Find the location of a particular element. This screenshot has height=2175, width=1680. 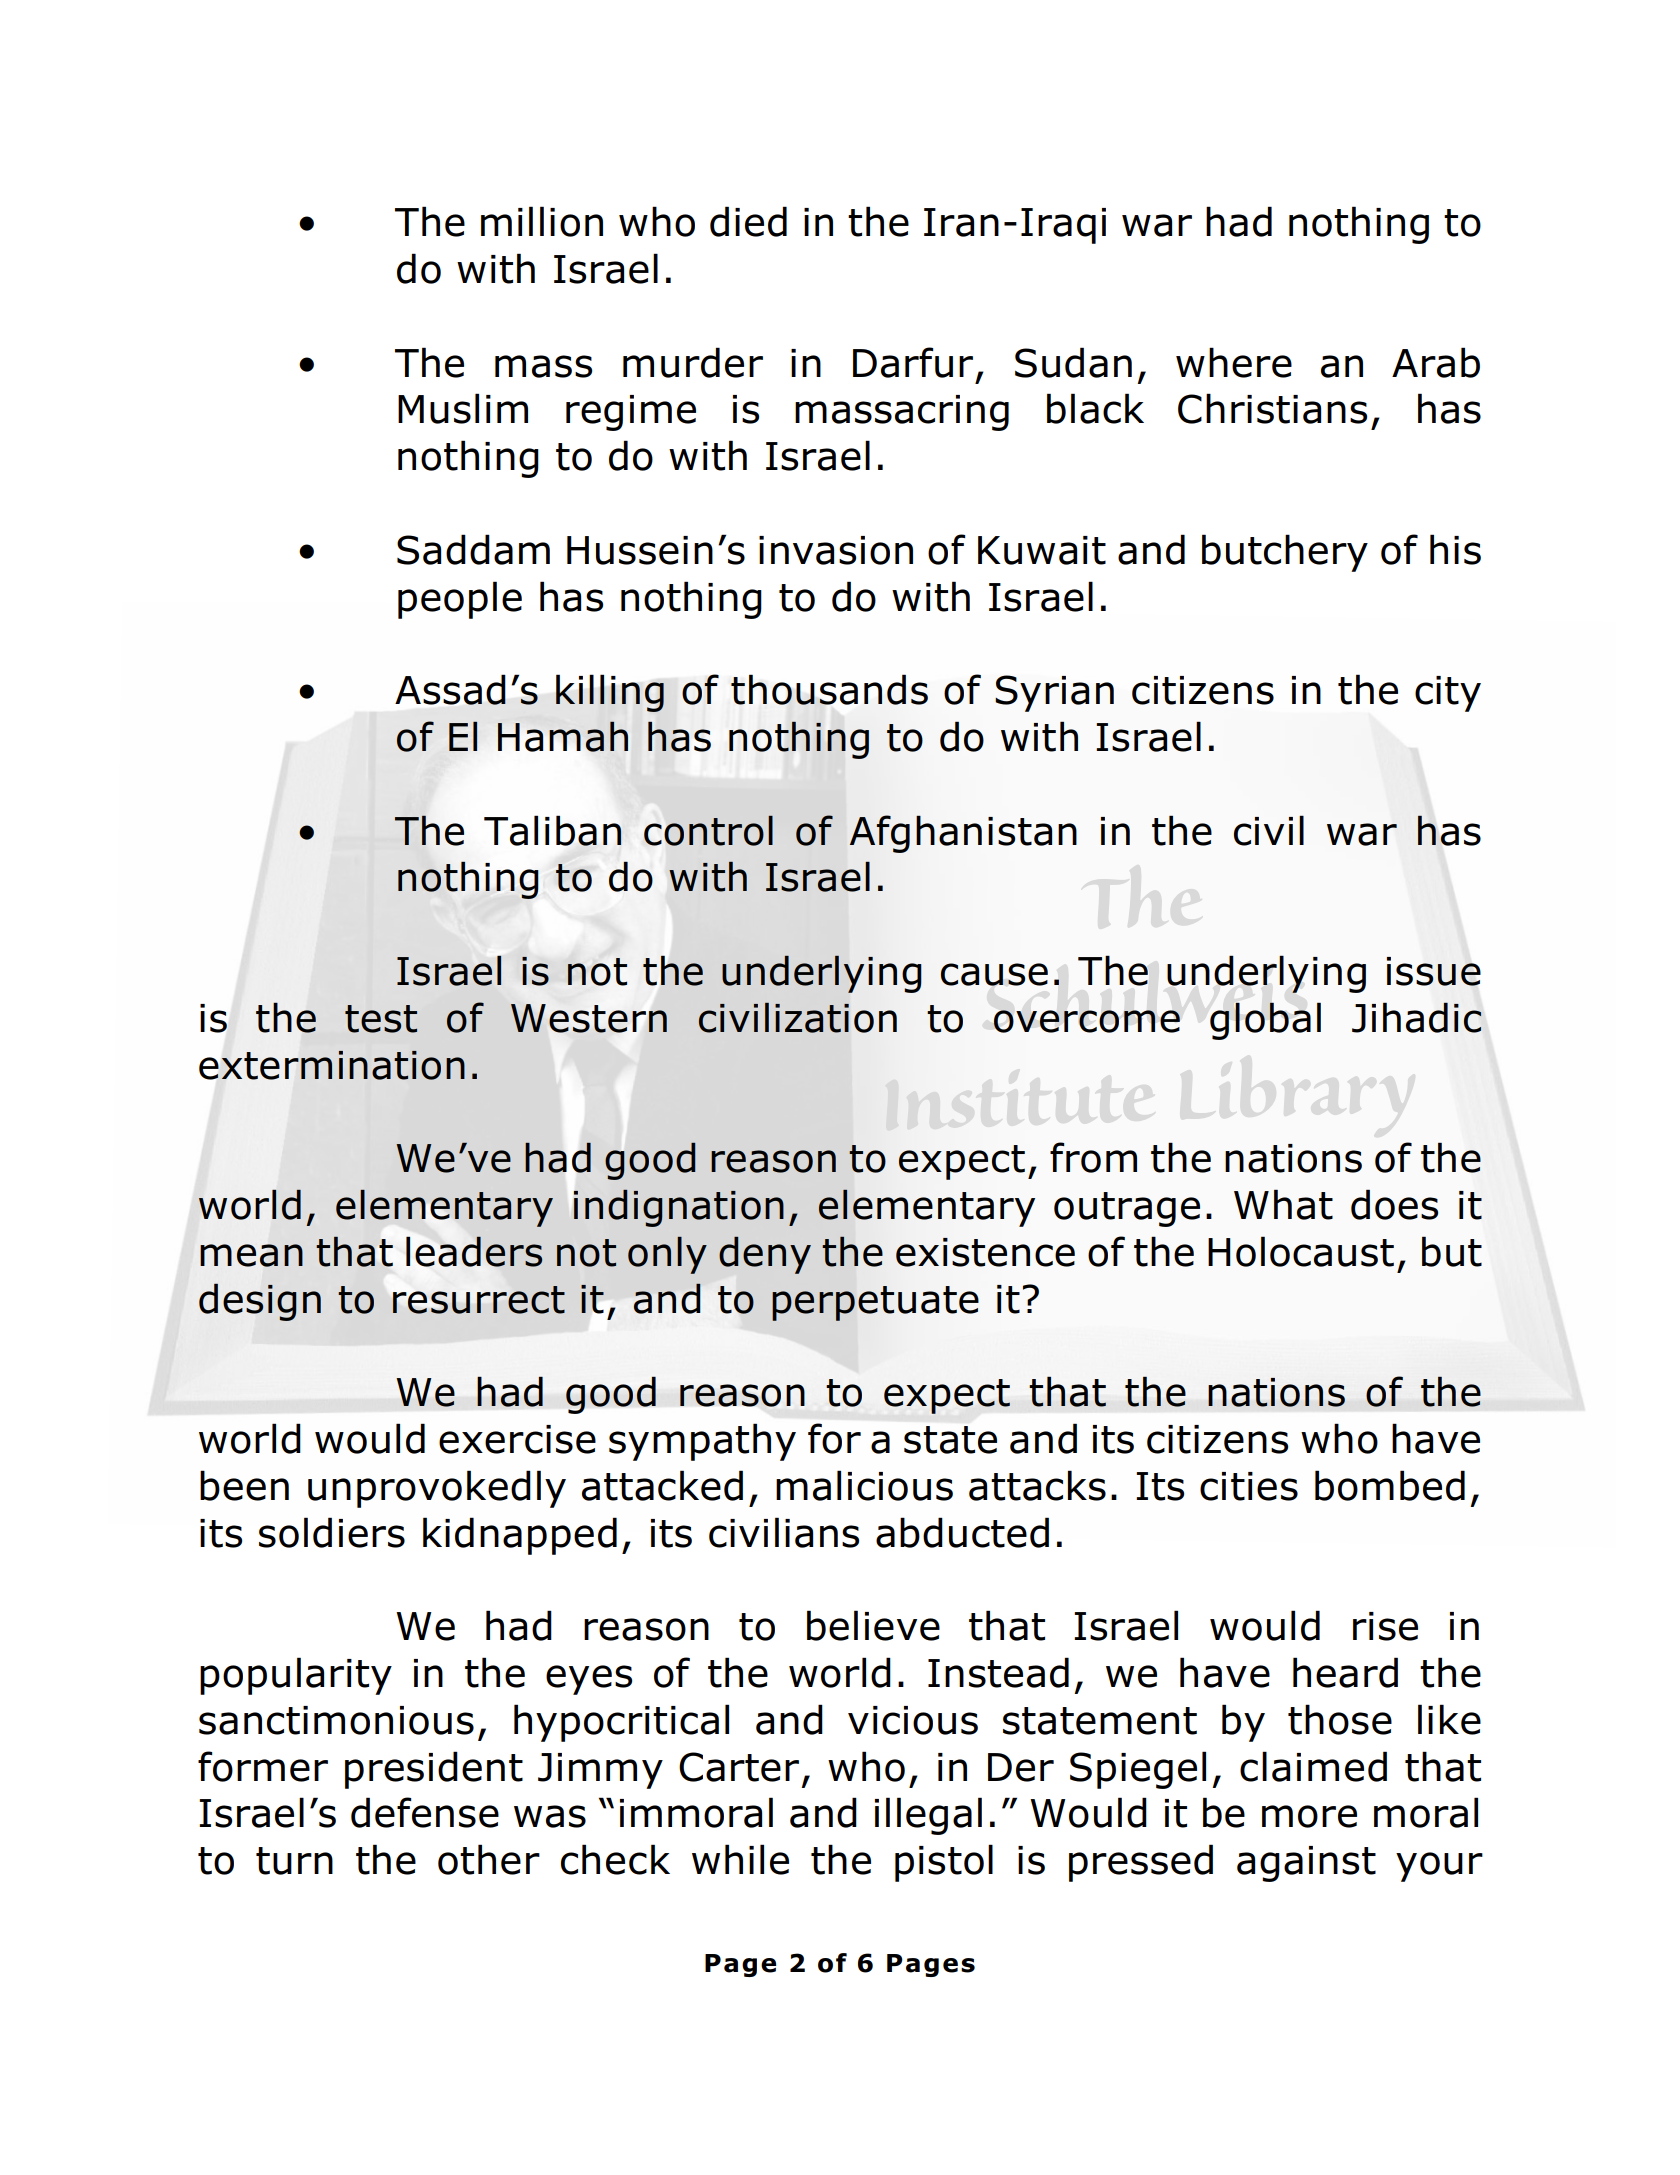

invasion is located at coordinates (836, 550).
